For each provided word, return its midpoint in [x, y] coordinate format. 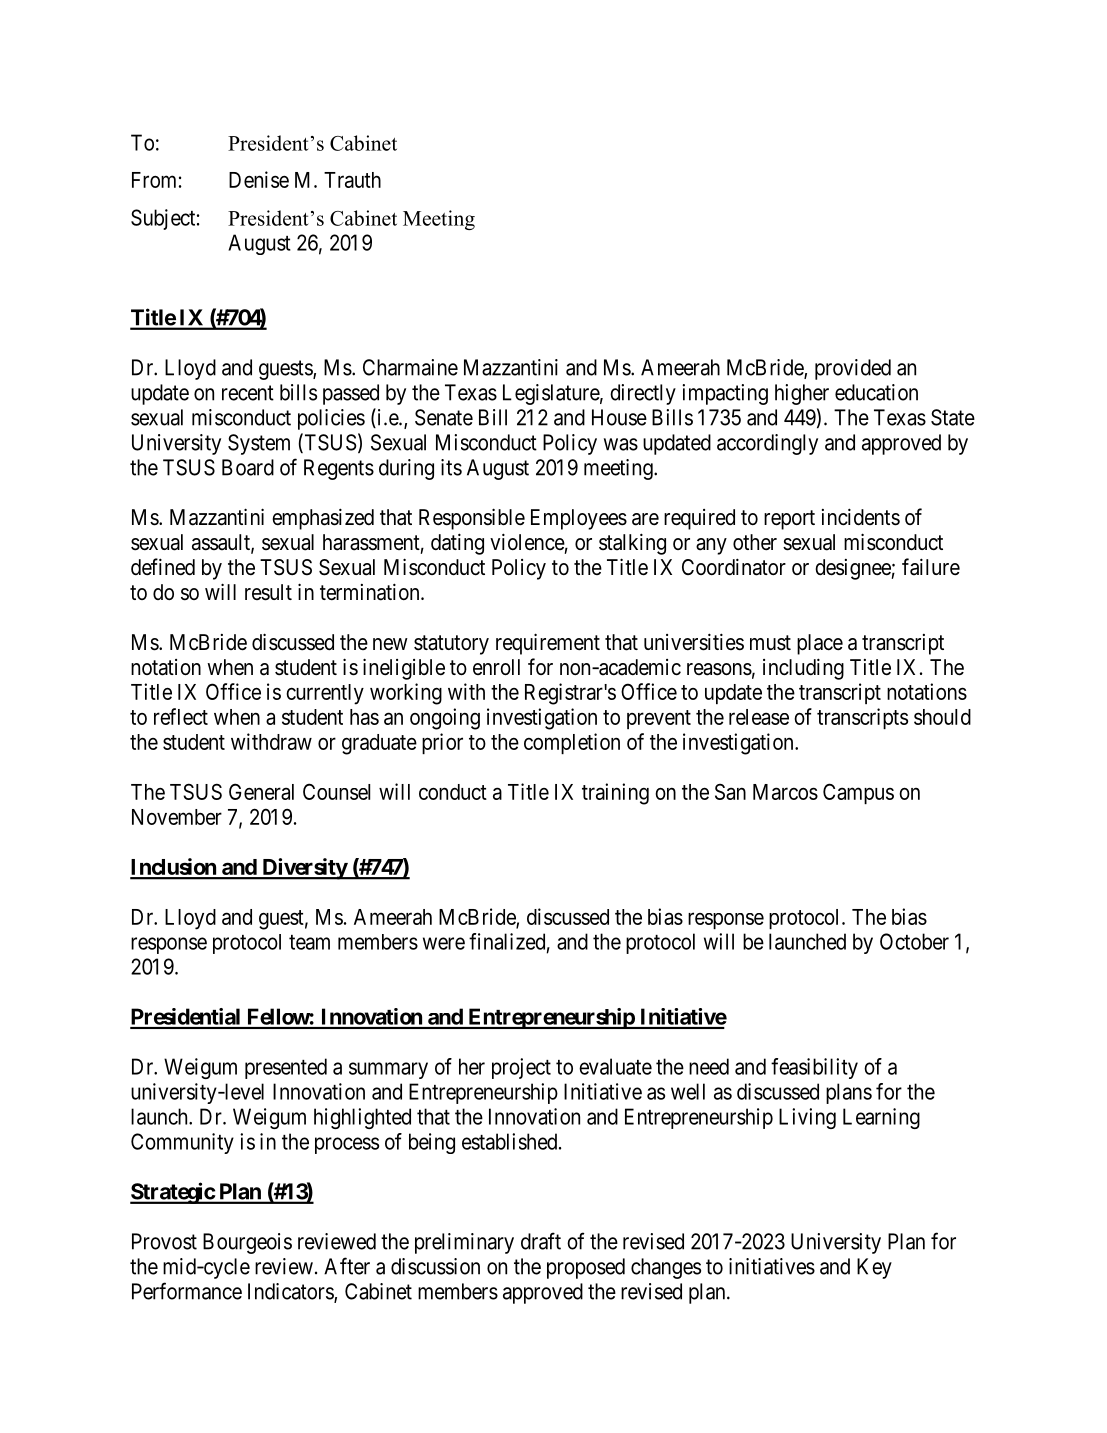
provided [853, 369]
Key [874, 1268]
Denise [259, 179]
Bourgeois [247, 1243]
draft [541, 1241]
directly [643, 394]
